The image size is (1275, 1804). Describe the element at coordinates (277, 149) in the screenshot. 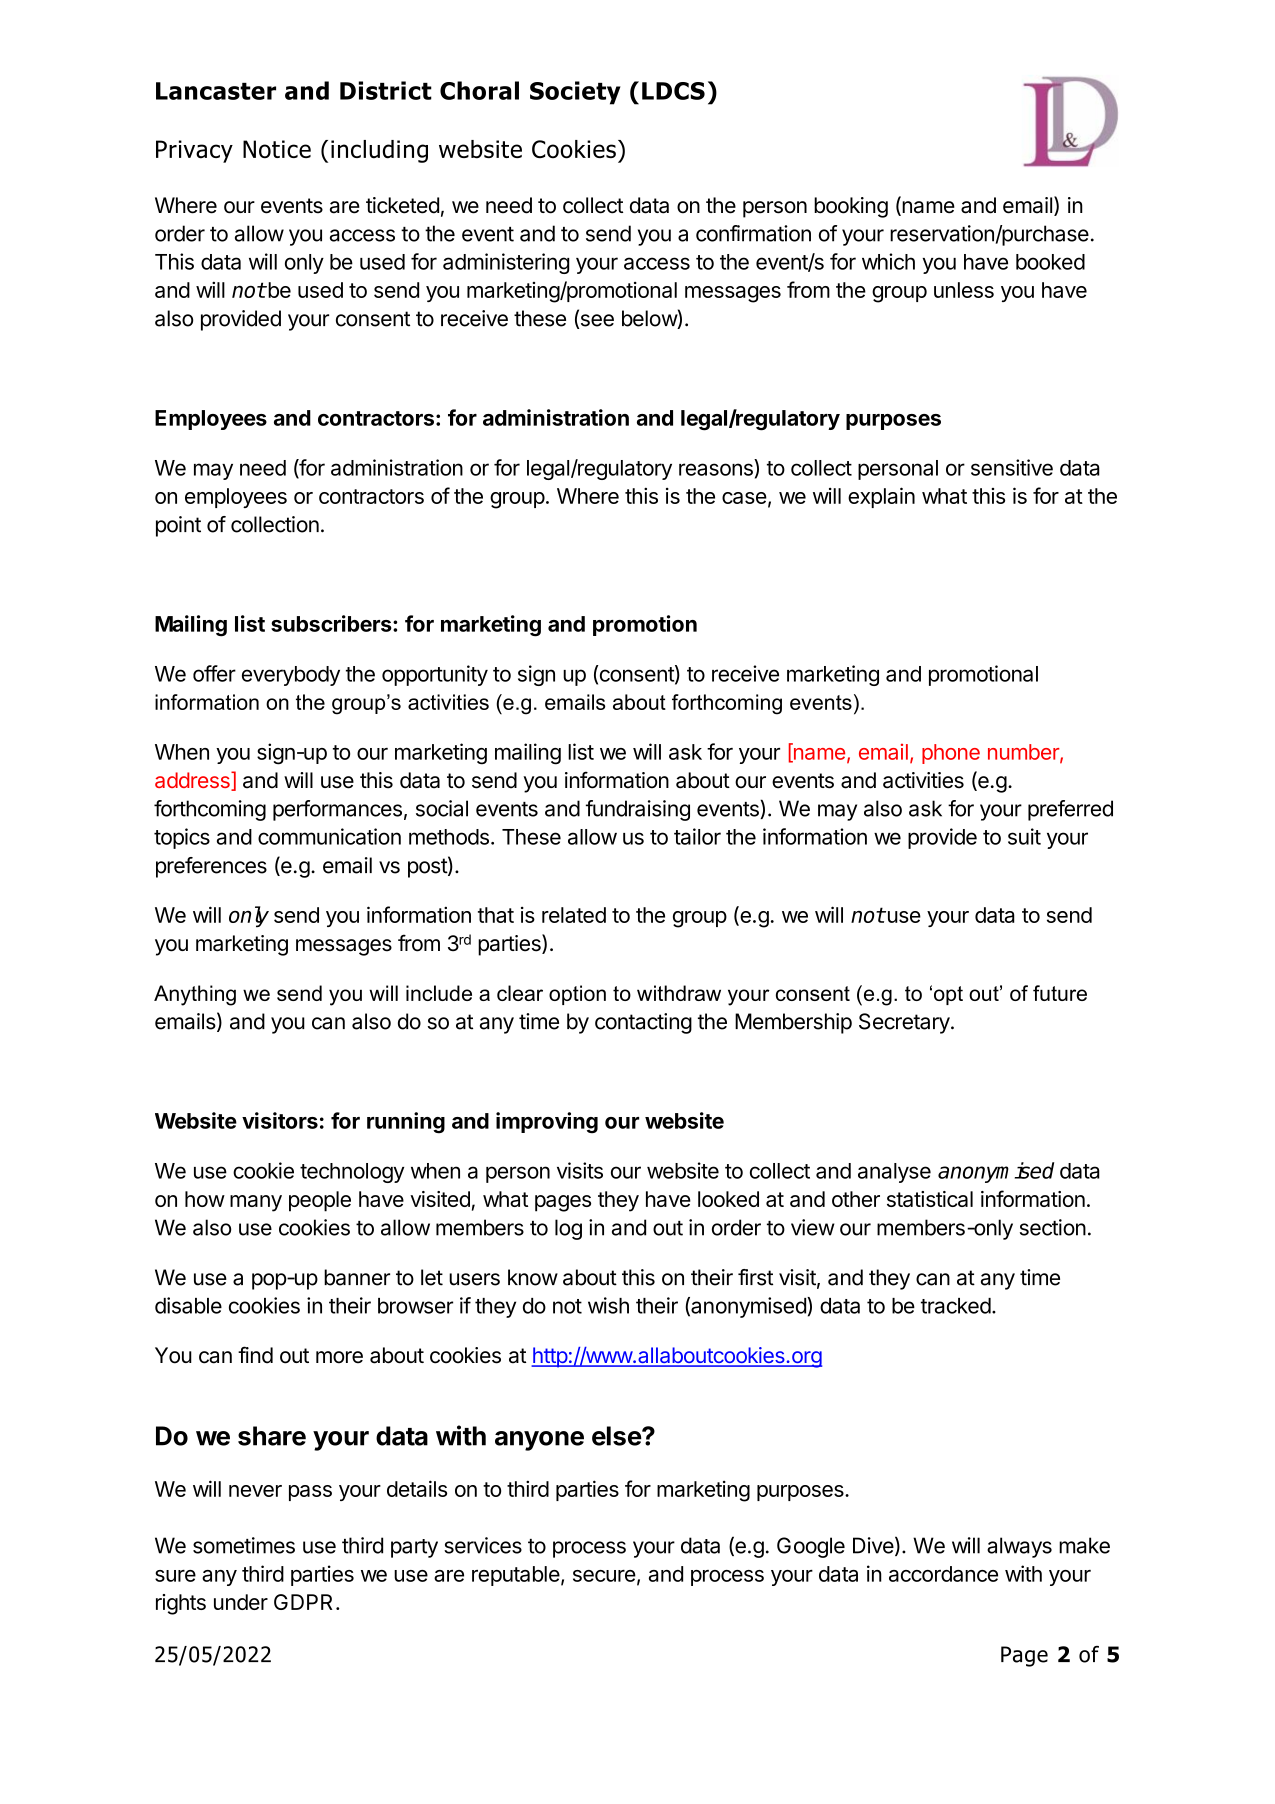

I see `Notice` at that location.
